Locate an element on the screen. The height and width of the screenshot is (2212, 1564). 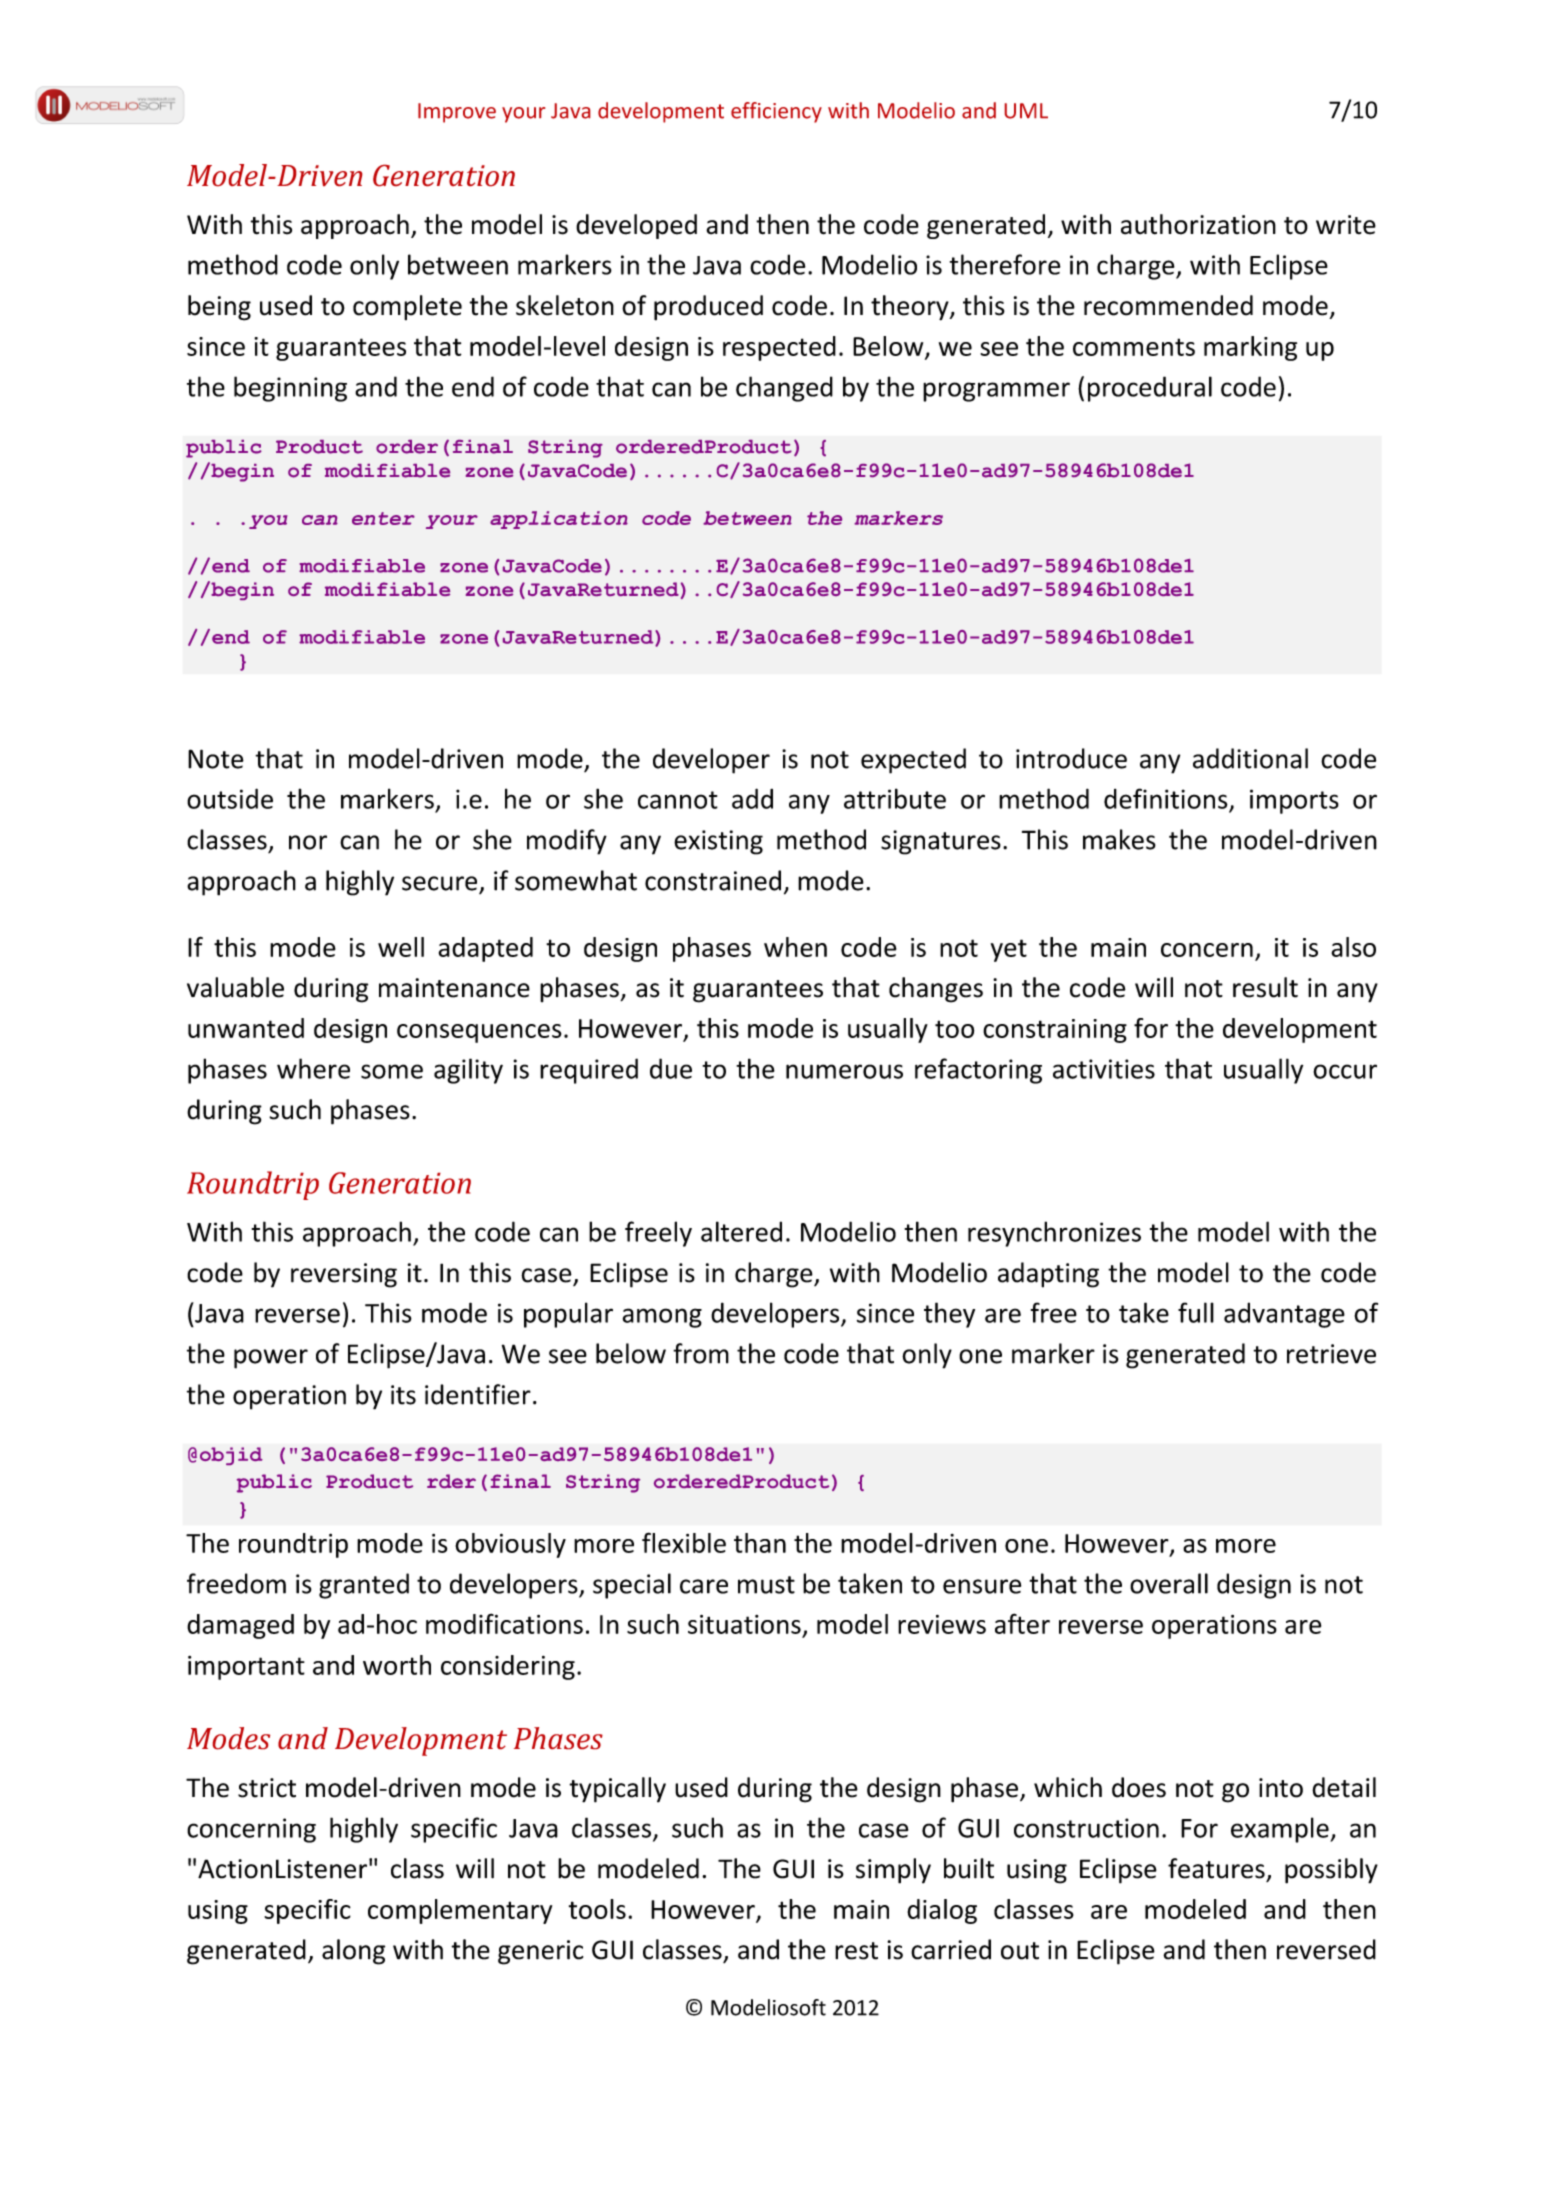
authorization is located at coordinates (1198, 224).
